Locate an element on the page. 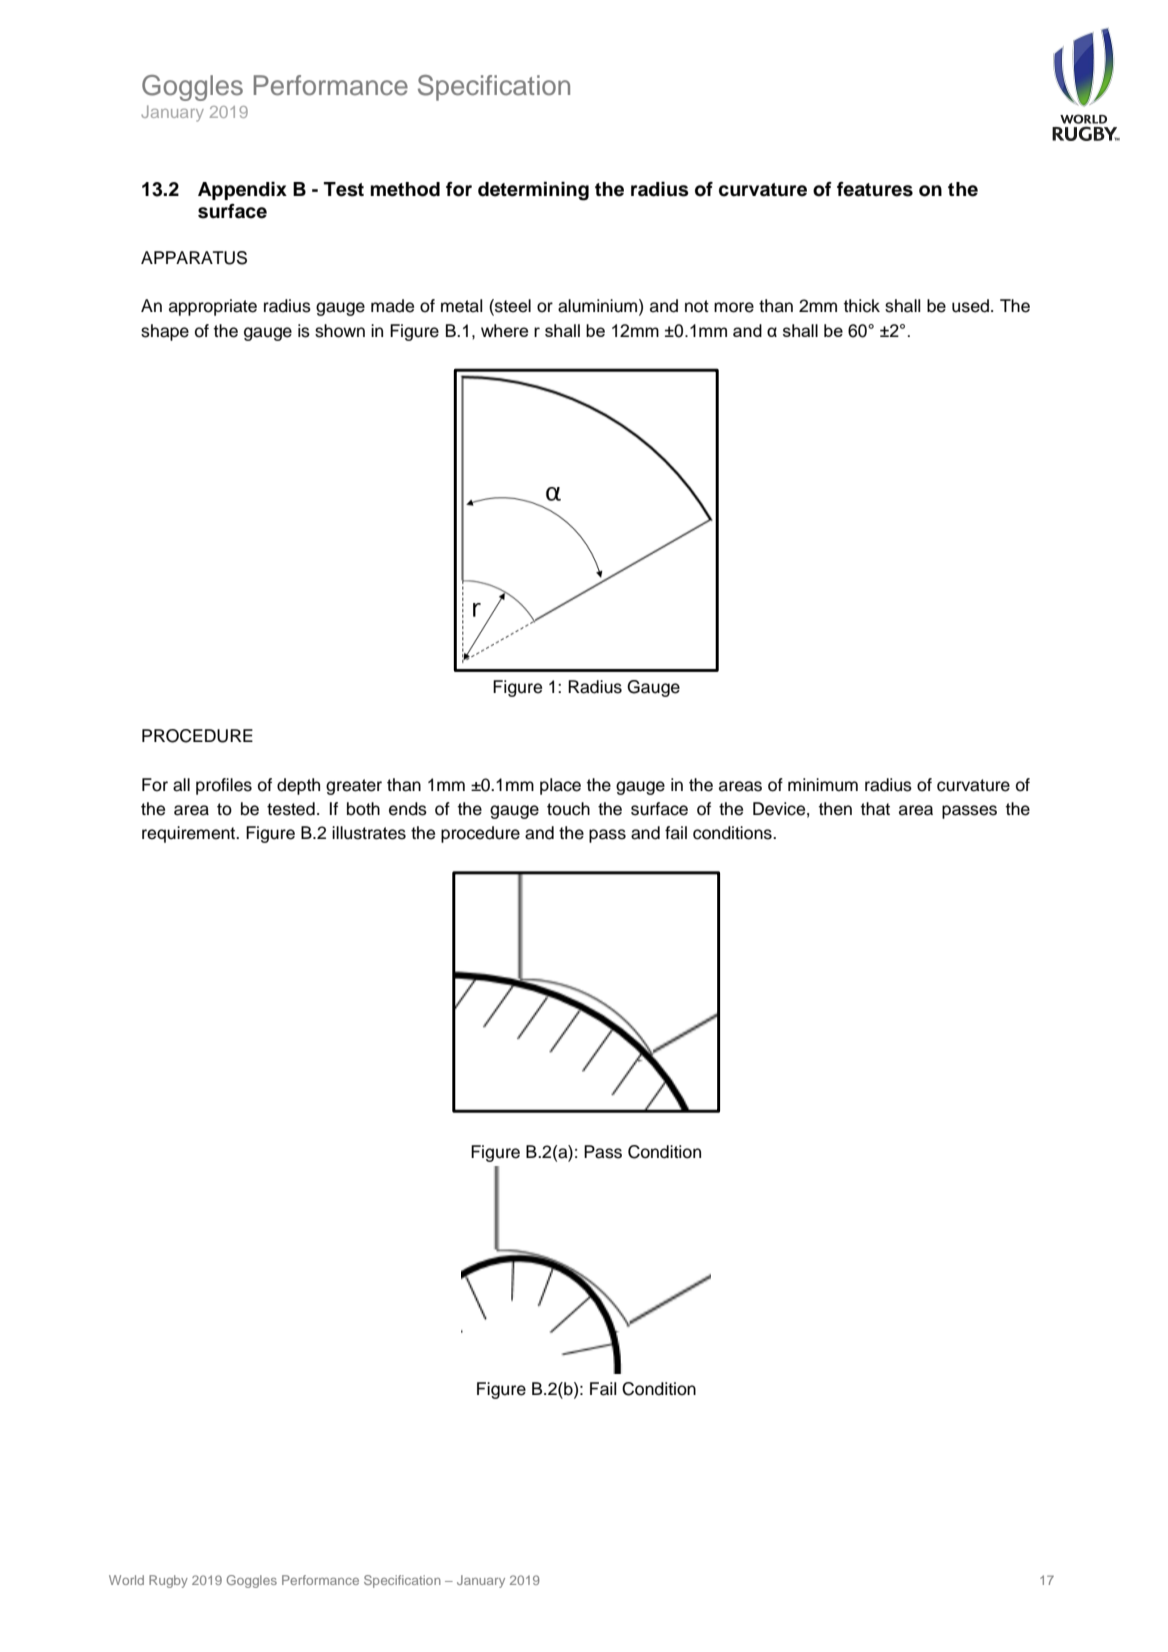  Rugby is located at coordinates (168, 1581).
